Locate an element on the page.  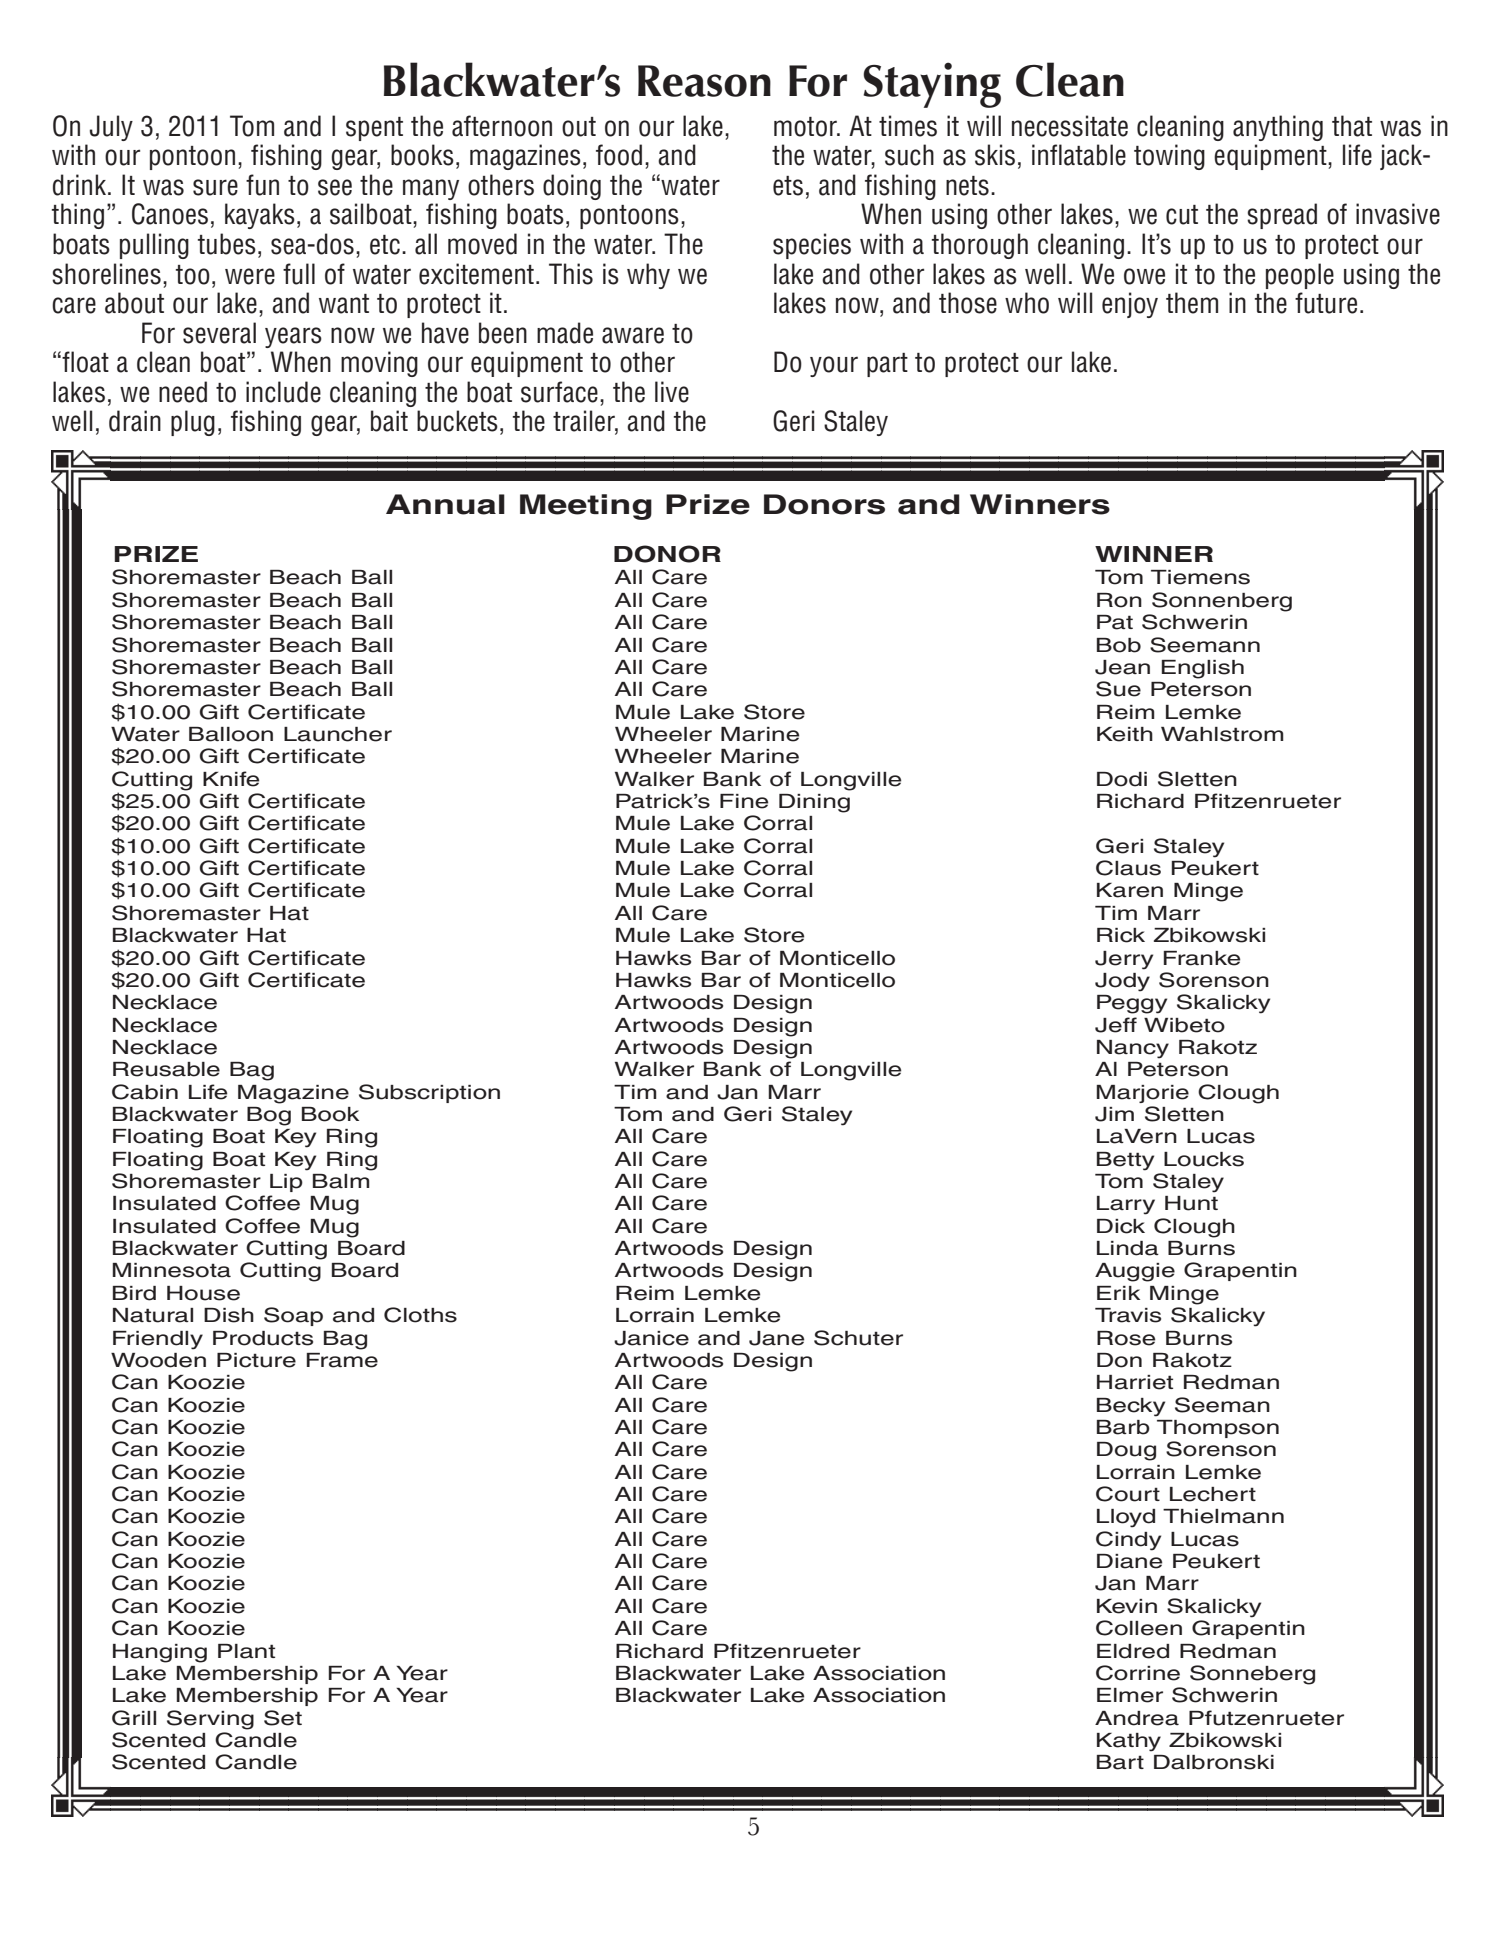
Serving is located at coordinates (210, 1720).
